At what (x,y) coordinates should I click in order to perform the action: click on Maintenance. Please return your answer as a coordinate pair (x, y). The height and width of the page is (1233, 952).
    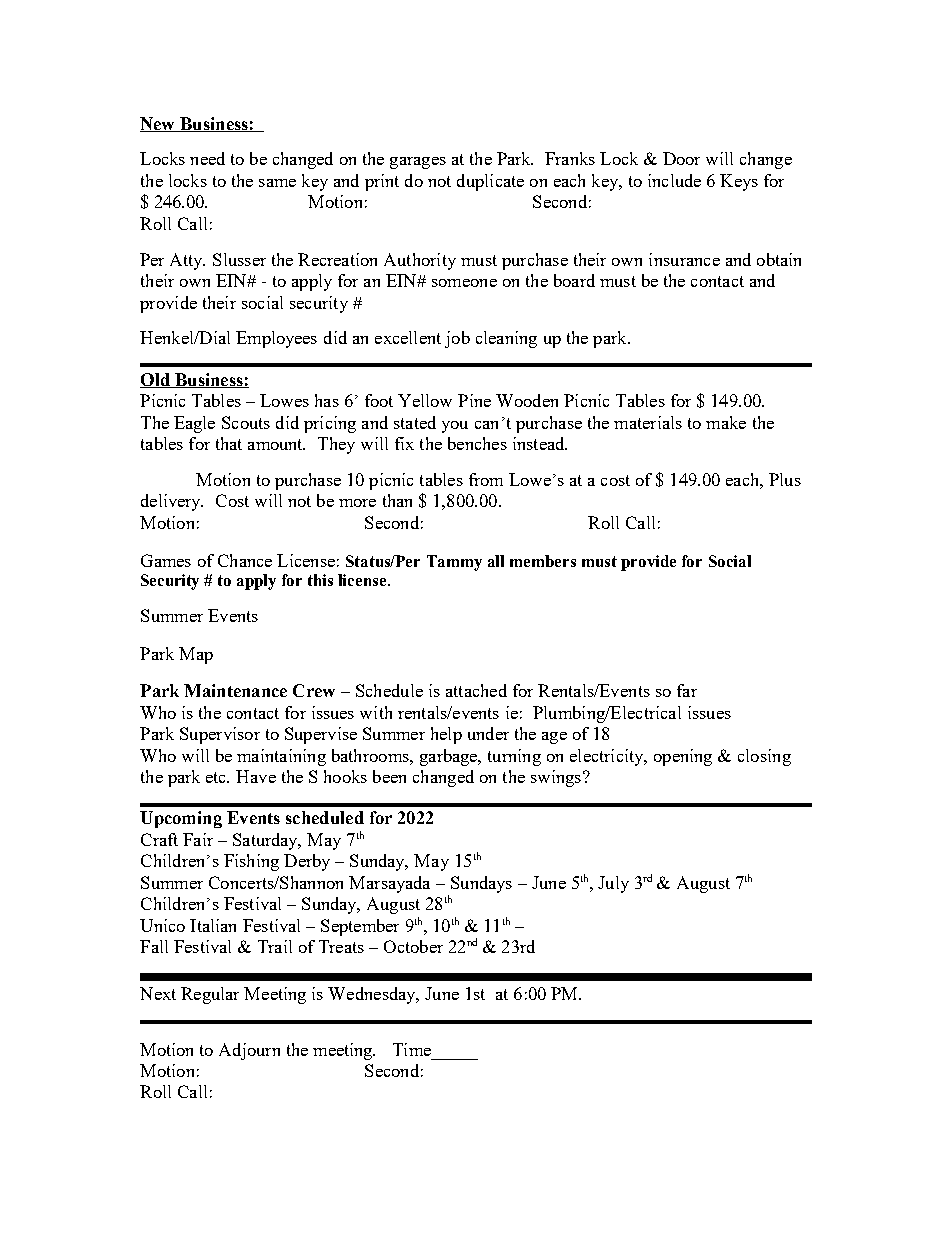
    Looking at the image, I should click on (235, 690).
